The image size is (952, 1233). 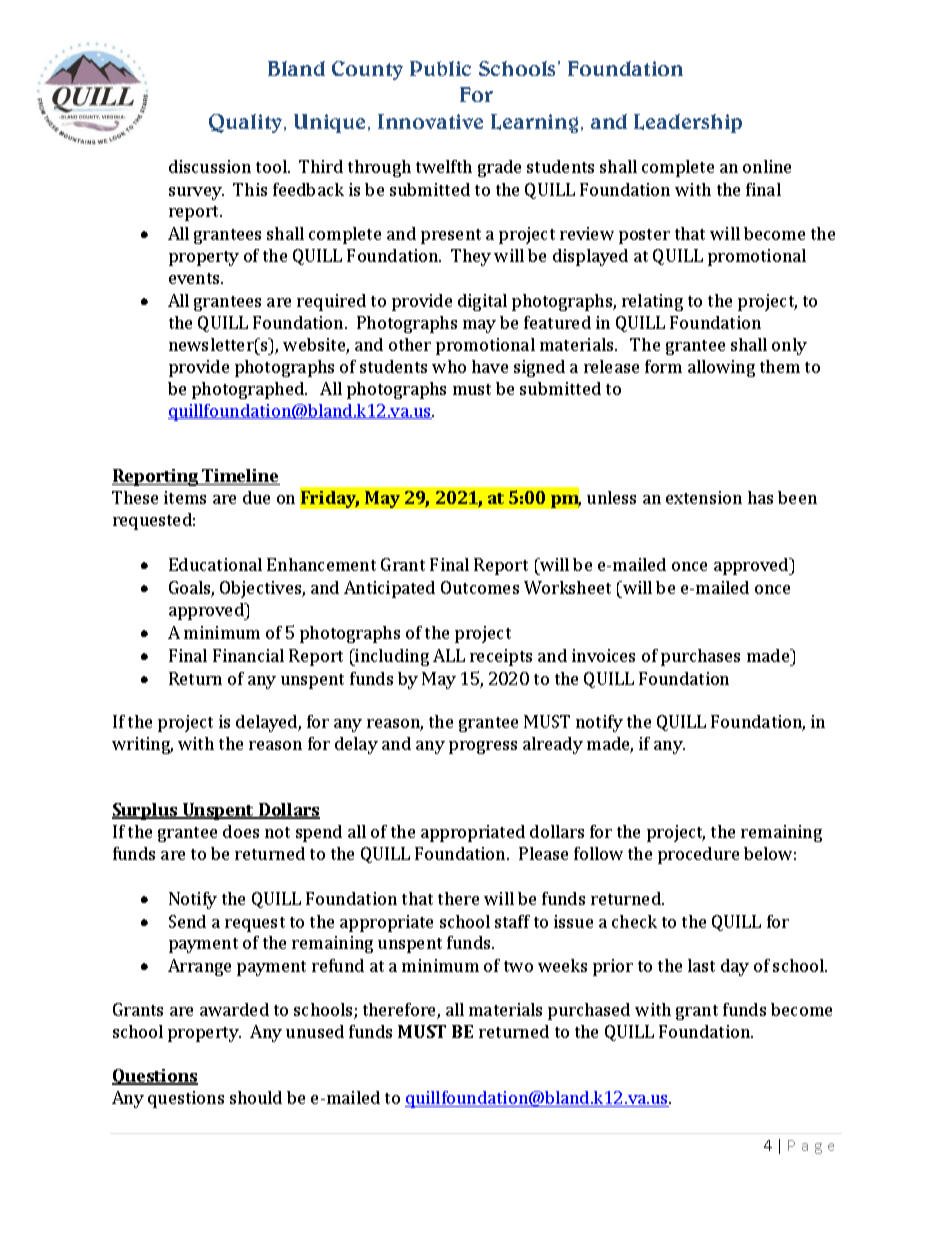 What do you see at coordinates (215, 564) in the document?
I see `Educational` at bounding box center [215, 564].
